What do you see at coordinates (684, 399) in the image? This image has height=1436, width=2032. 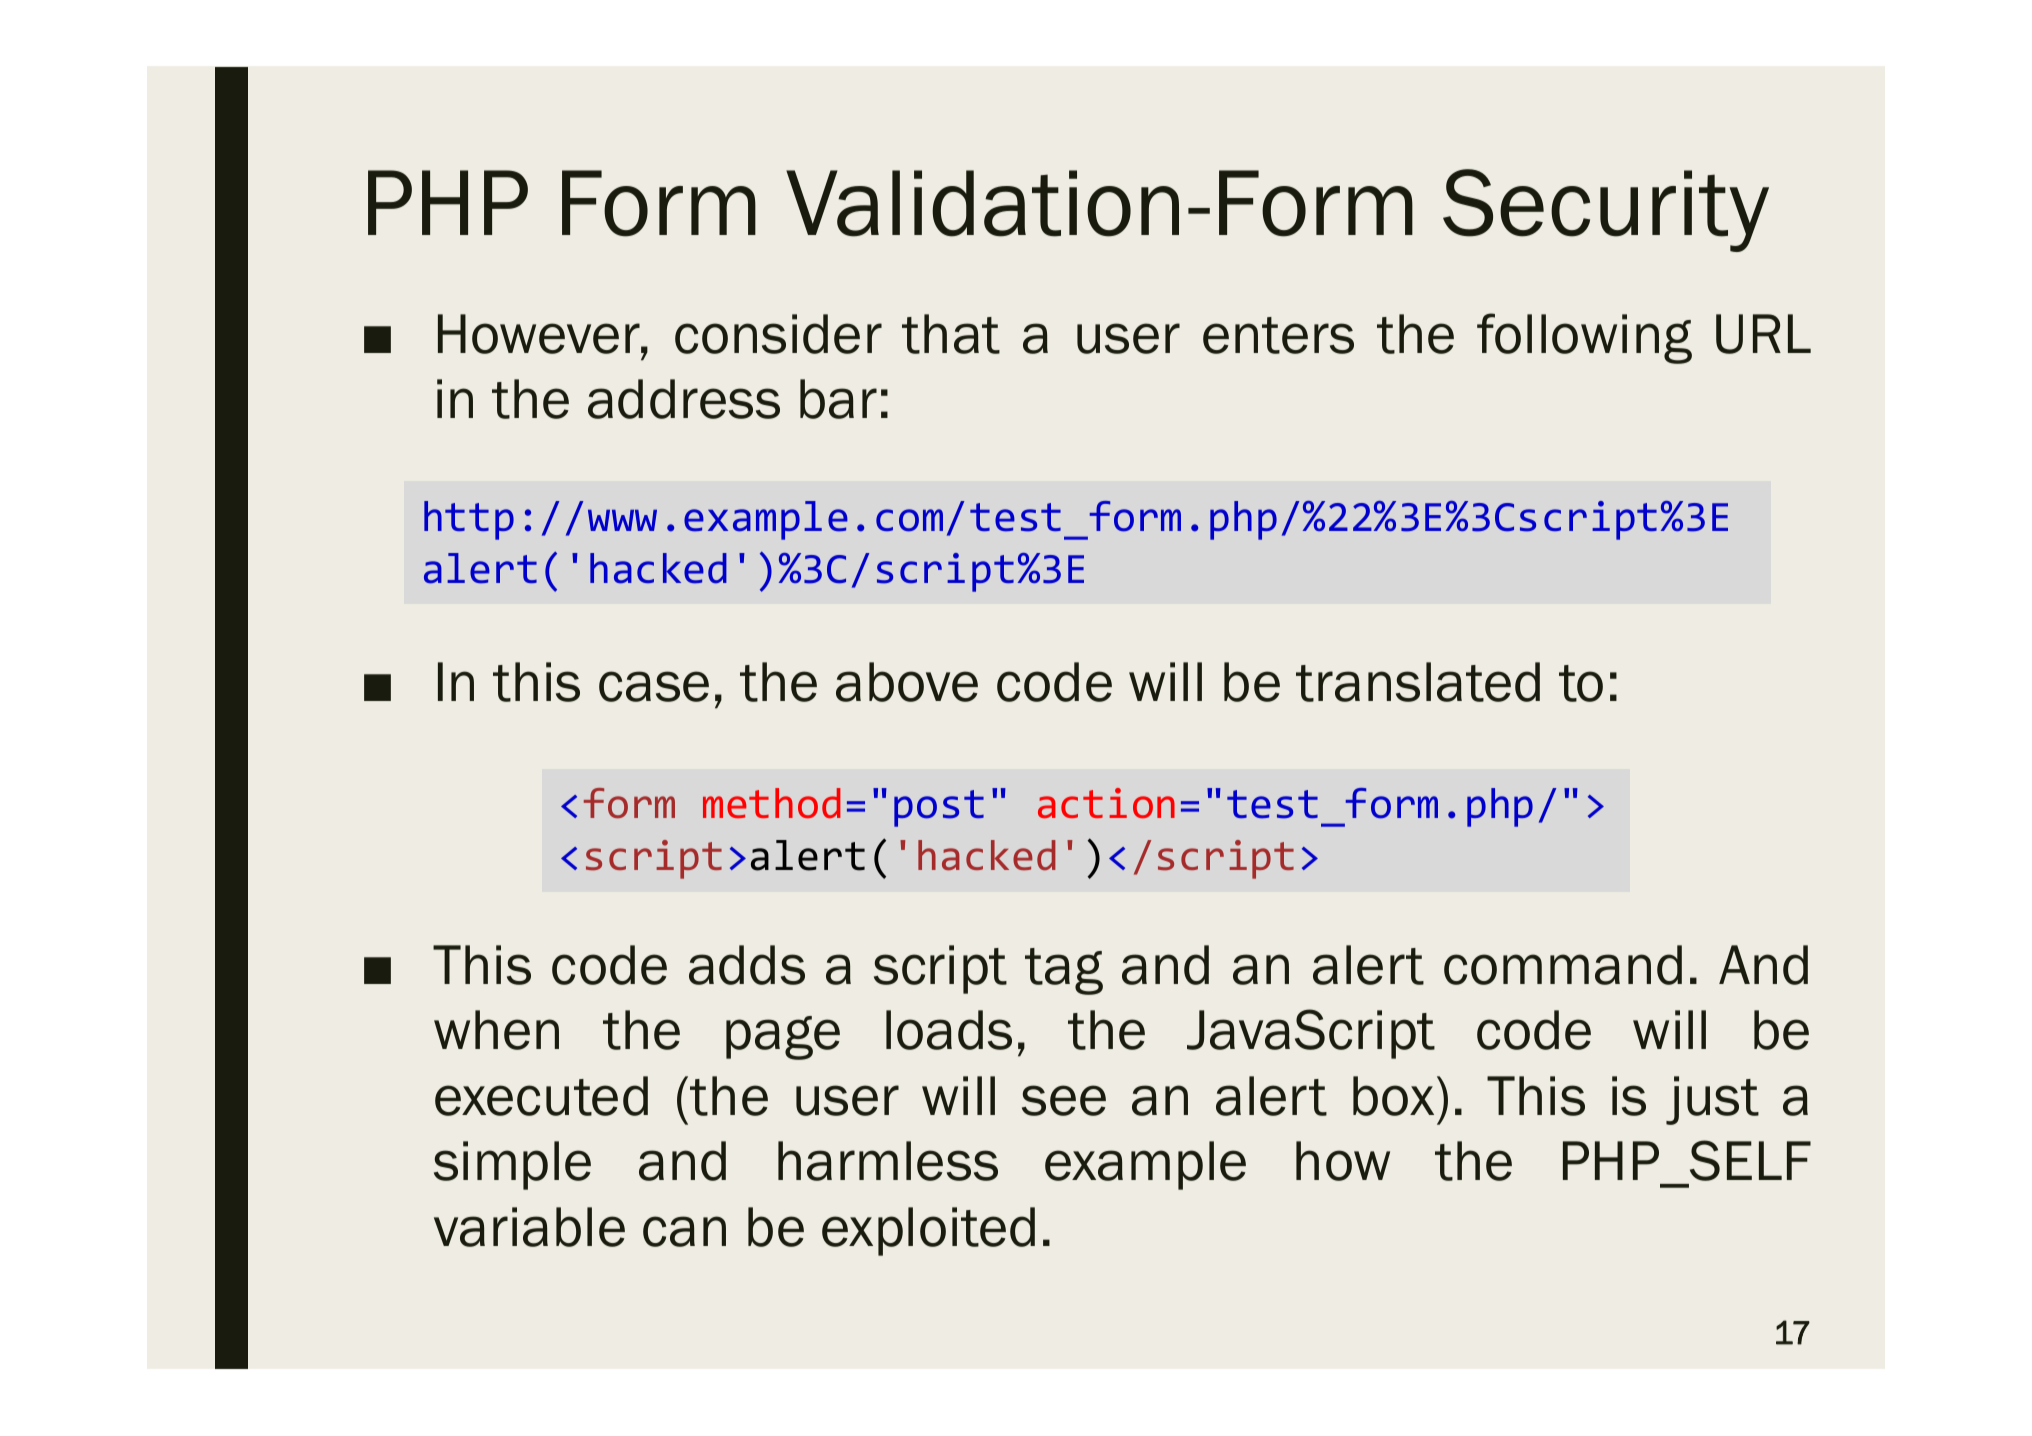 I see `address` at bounding box center [684, 399].
